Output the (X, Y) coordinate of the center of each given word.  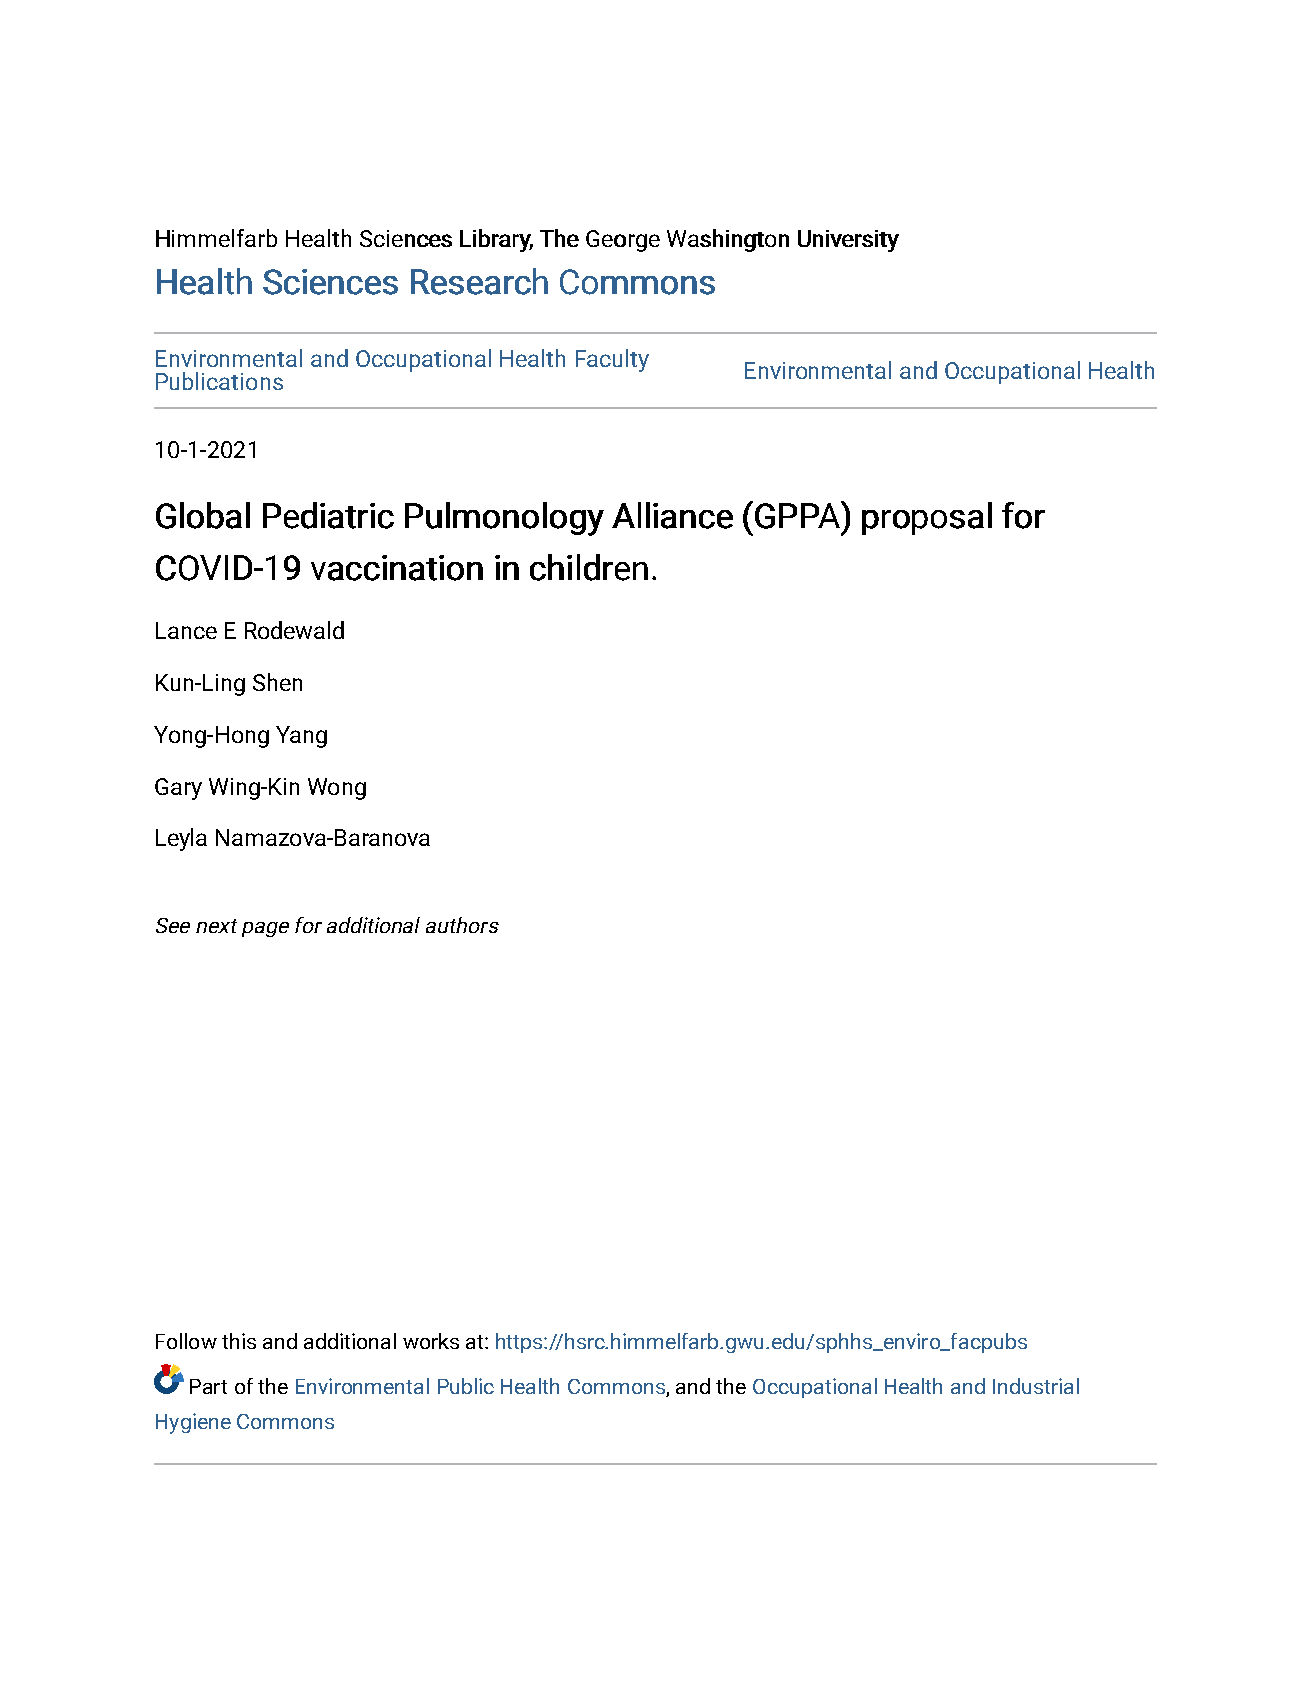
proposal (927, 518)
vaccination (397, 568)
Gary (178, 789)
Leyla (181, 839)
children (589, 567)
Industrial (1036, 1386)
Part (208, 1386)
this (239, 1341)
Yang (301, 737)
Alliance (672, 515)
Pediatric (328, 515)
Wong (337, 789)
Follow (186, 1341)
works (431, 1341)
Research (479, 281)
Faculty (612, 360)
